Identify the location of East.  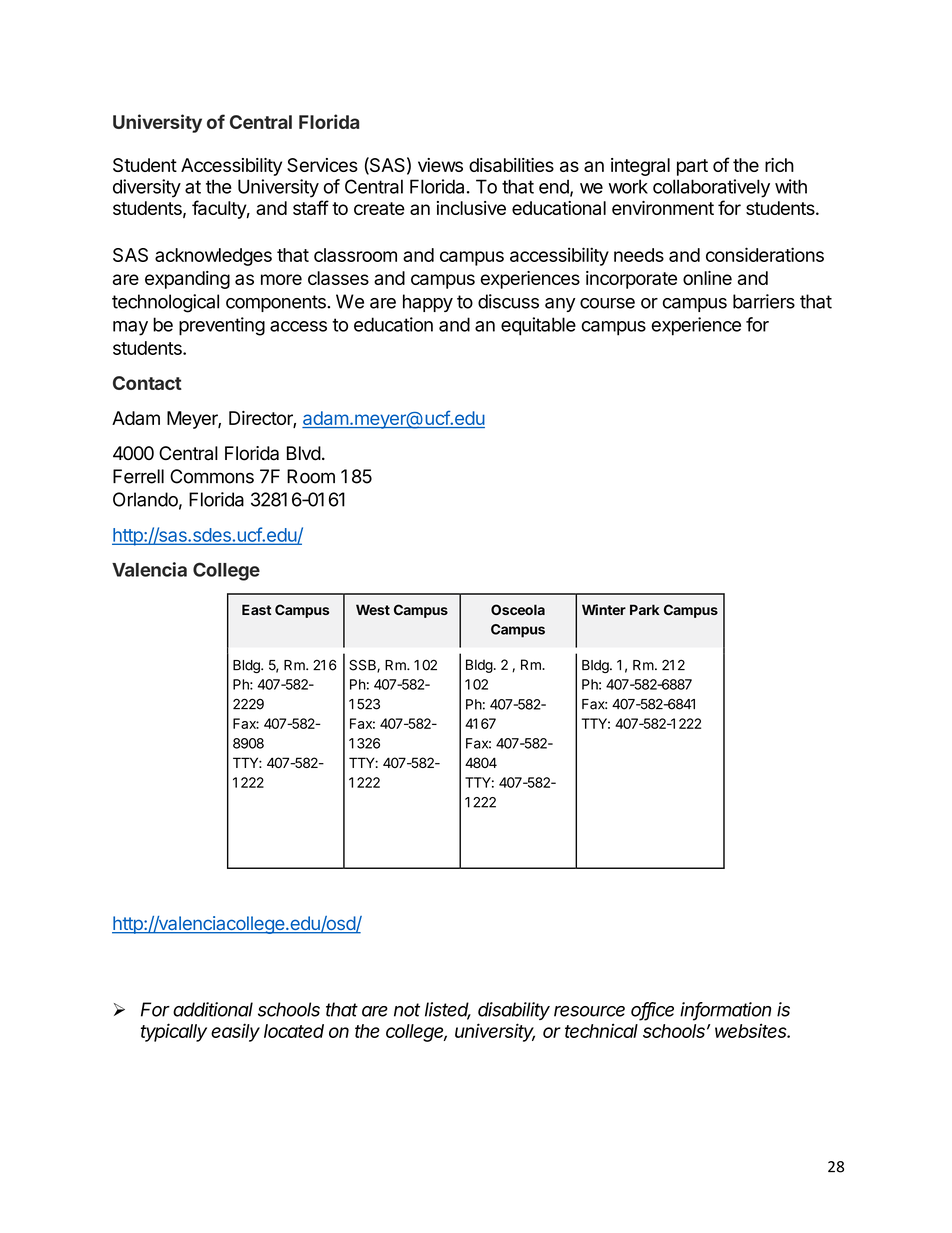
(256, 609).
